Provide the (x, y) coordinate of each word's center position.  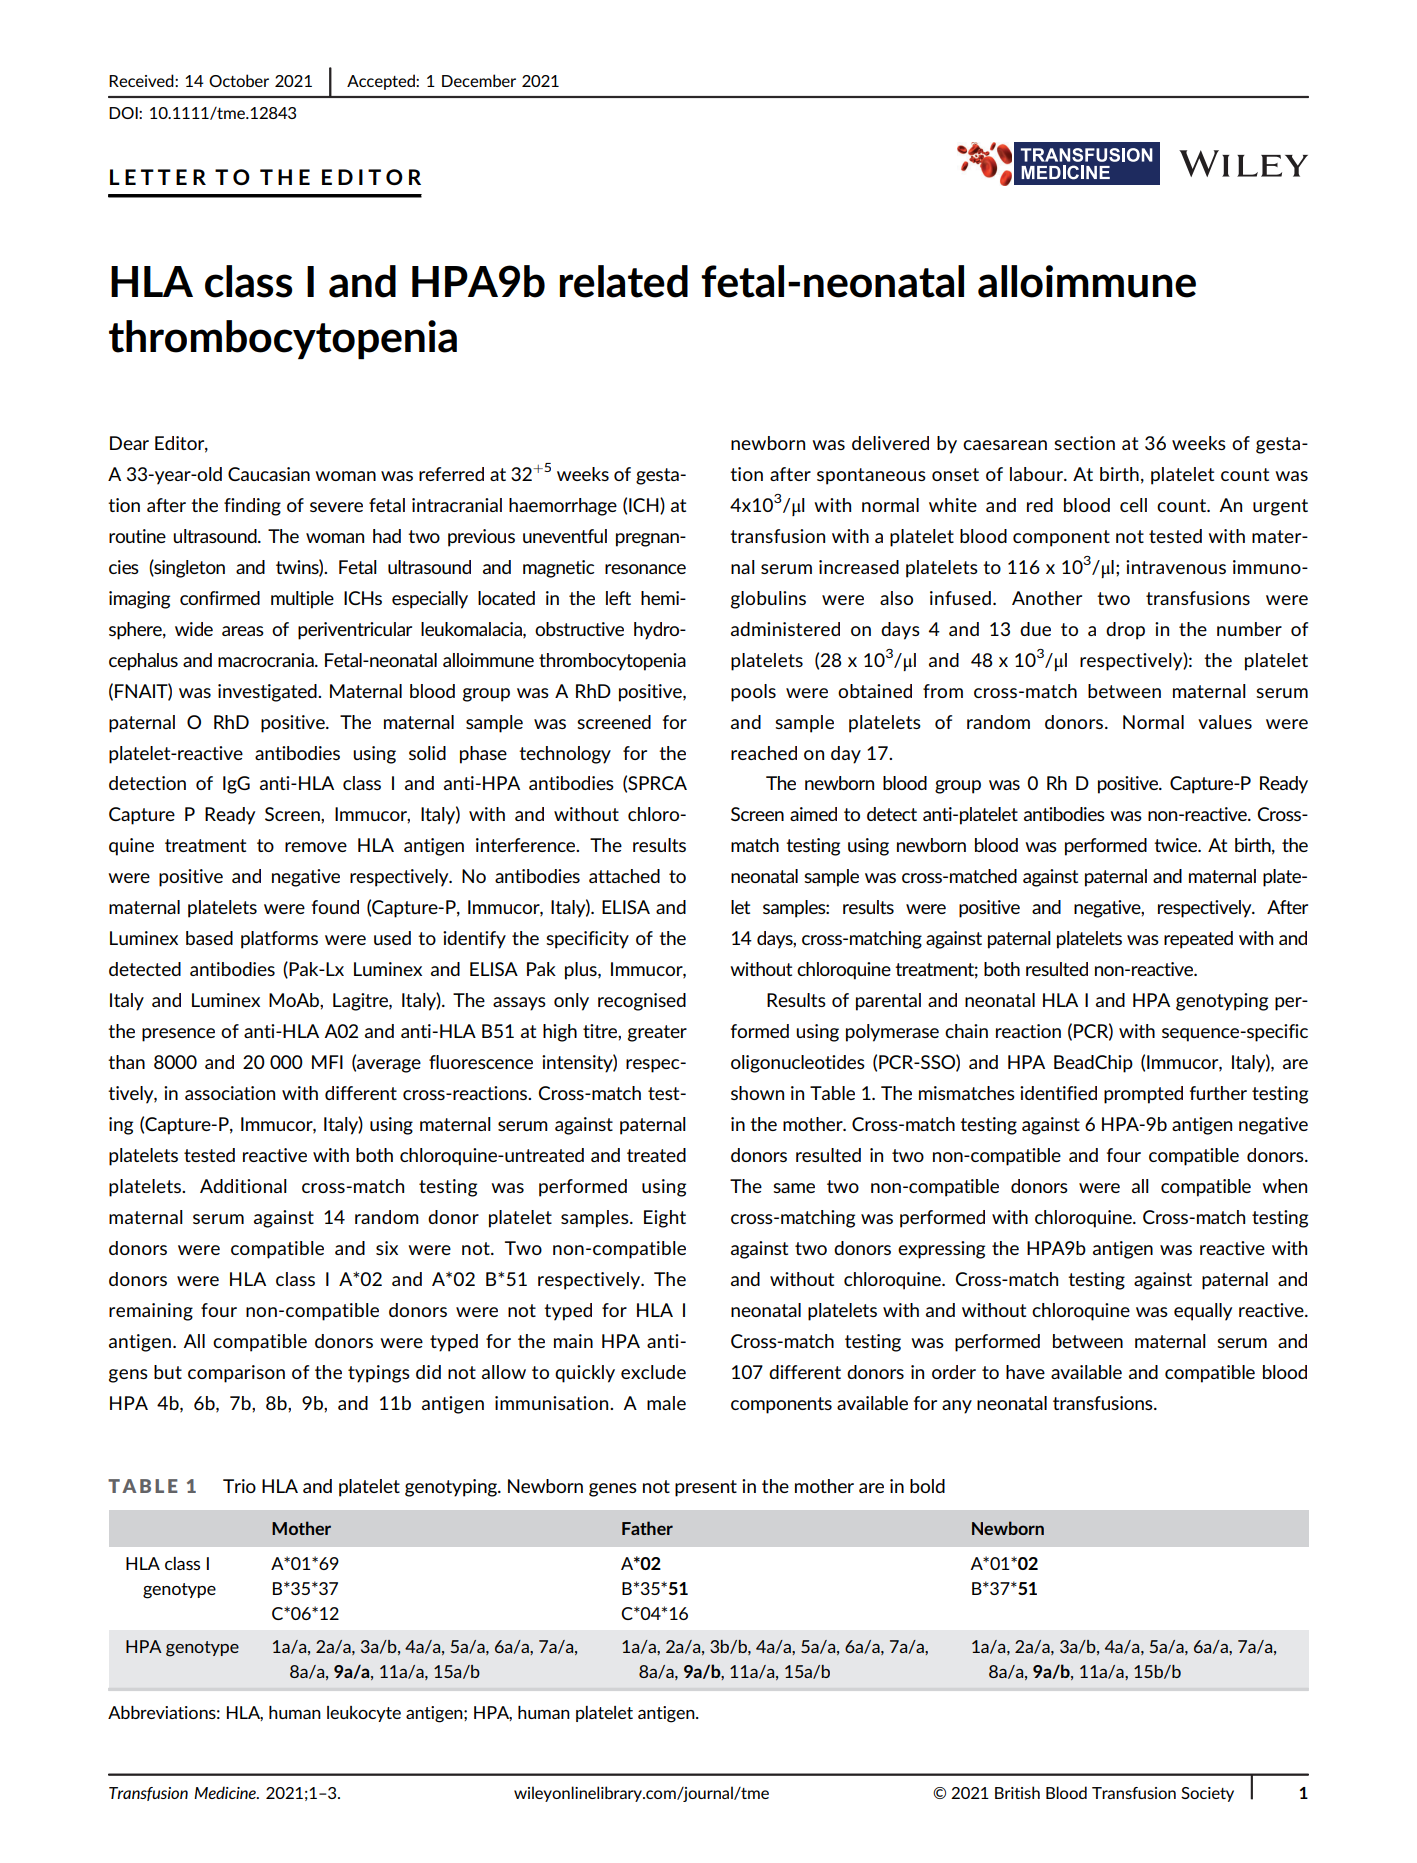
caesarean (1005, 445)
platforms (279, 940)
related (624, 281)
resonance (645, 569)
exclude (653, 1372)
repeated (1198, 940)
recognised (642, 1002)
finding (252, 507)
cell (1133, 505)
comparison (236, 1374)
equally (1203, 1312)
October (239, 80)
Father (647, 1528)
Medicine (226, 1792)
